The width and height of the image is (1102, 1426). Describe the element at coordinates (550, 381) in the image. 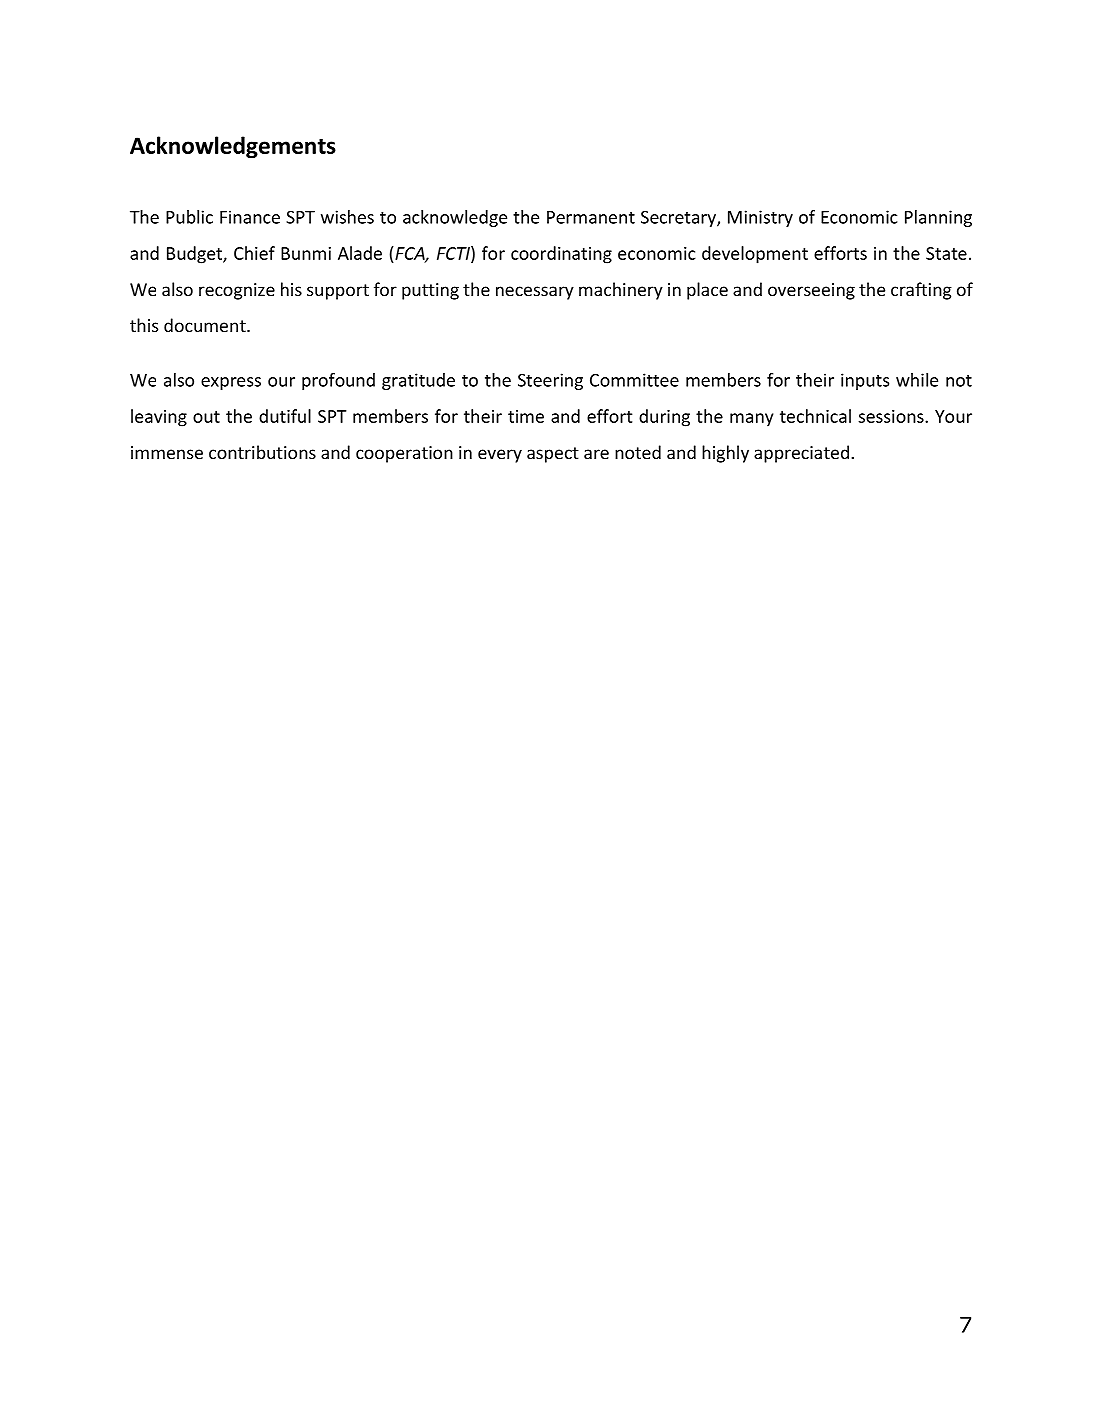

I see `Steering` at that location.
